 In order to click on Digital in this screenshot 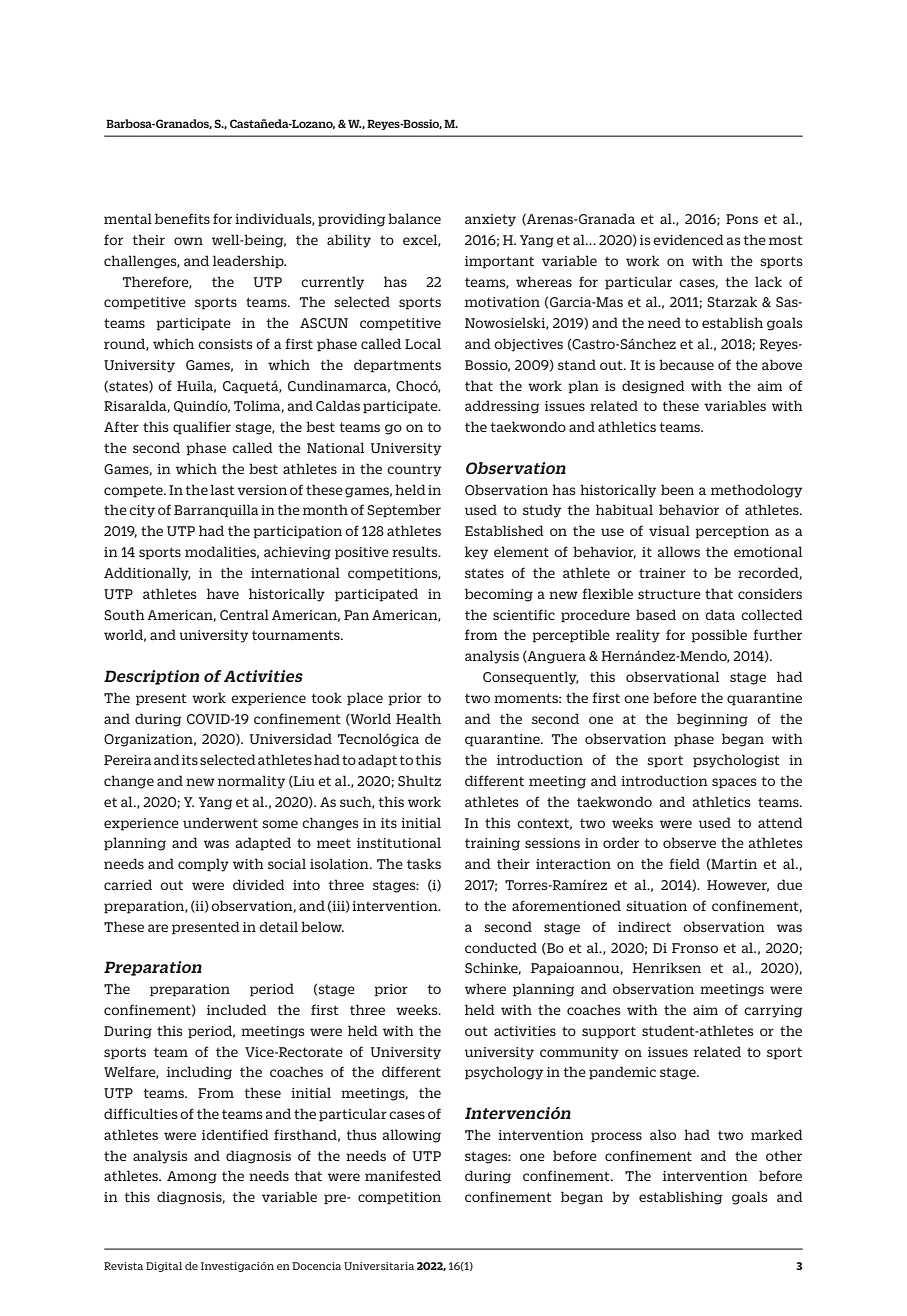, I will do `click(164, 1267)`.
